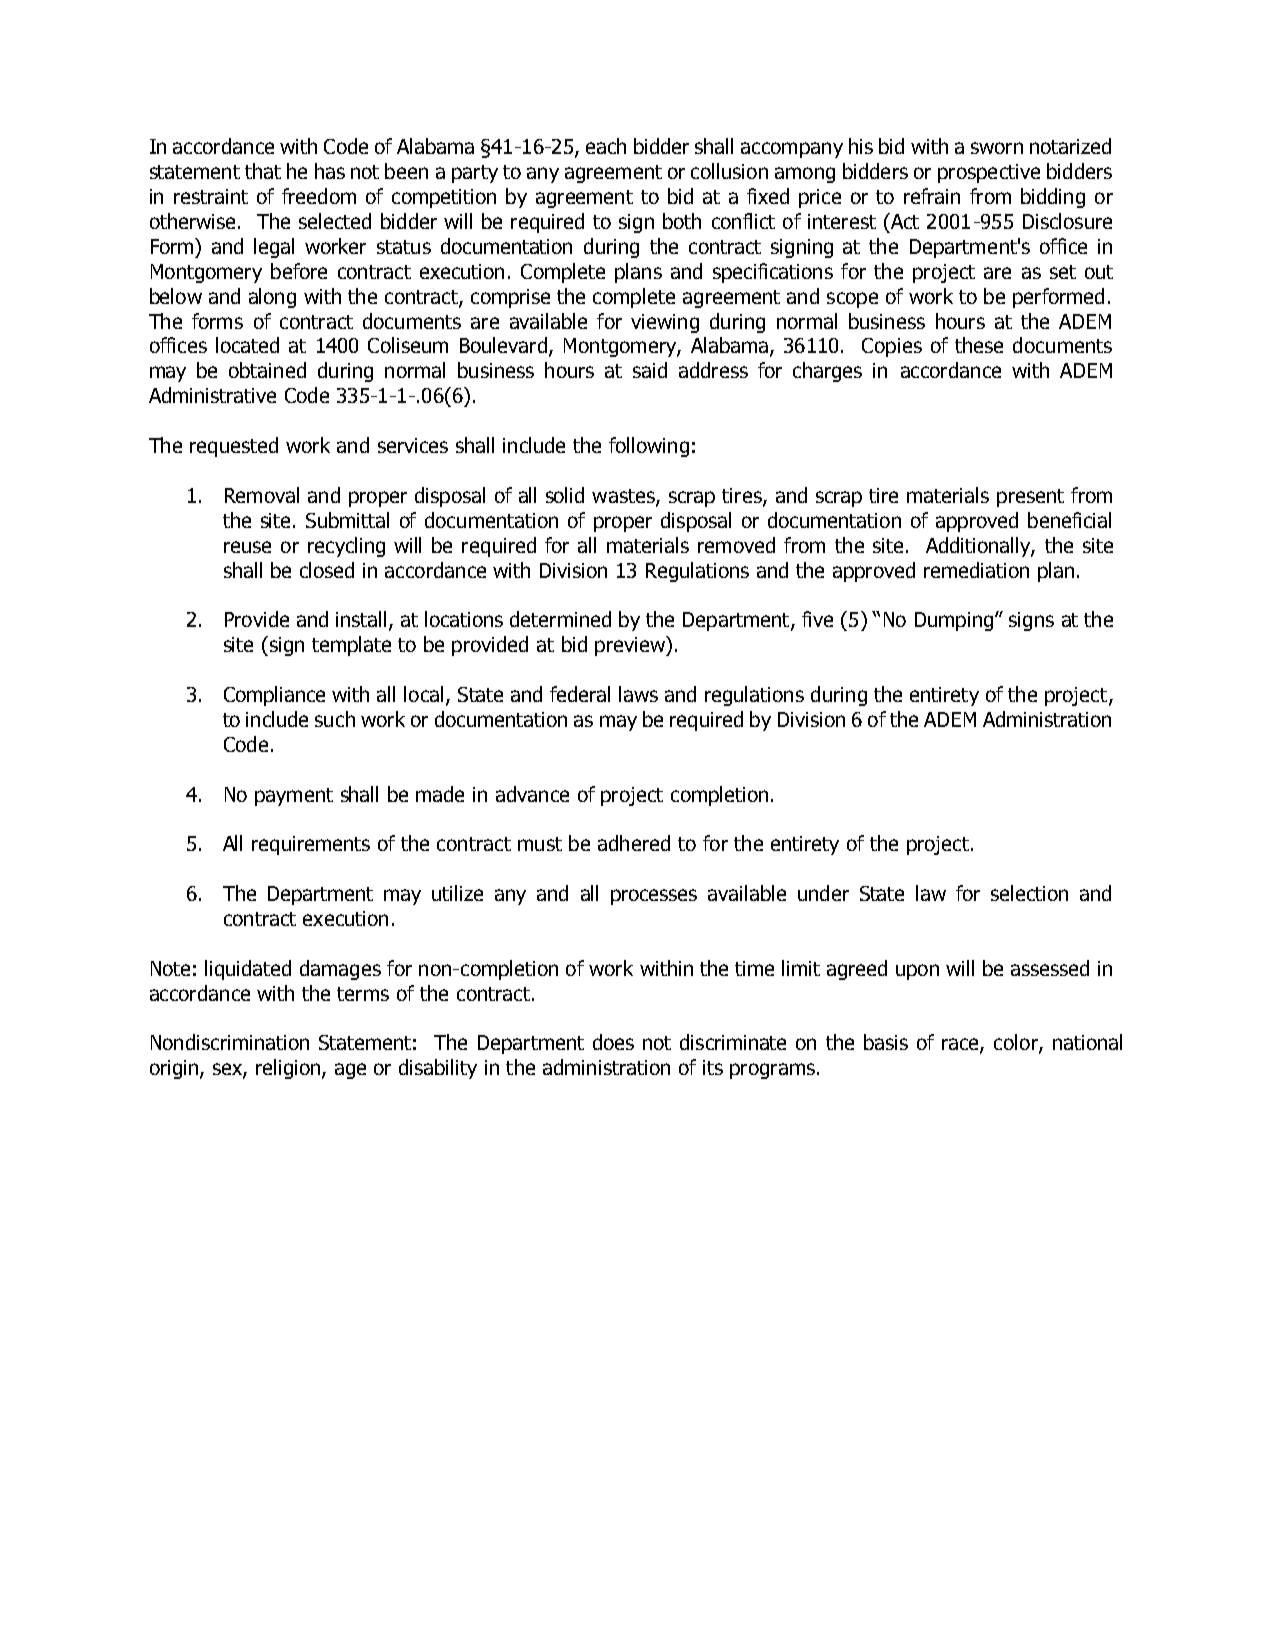 The image size is (1262, 1633). Describe the element at coordinates (263, 171) in the screenshot. I see `that` at that location.
